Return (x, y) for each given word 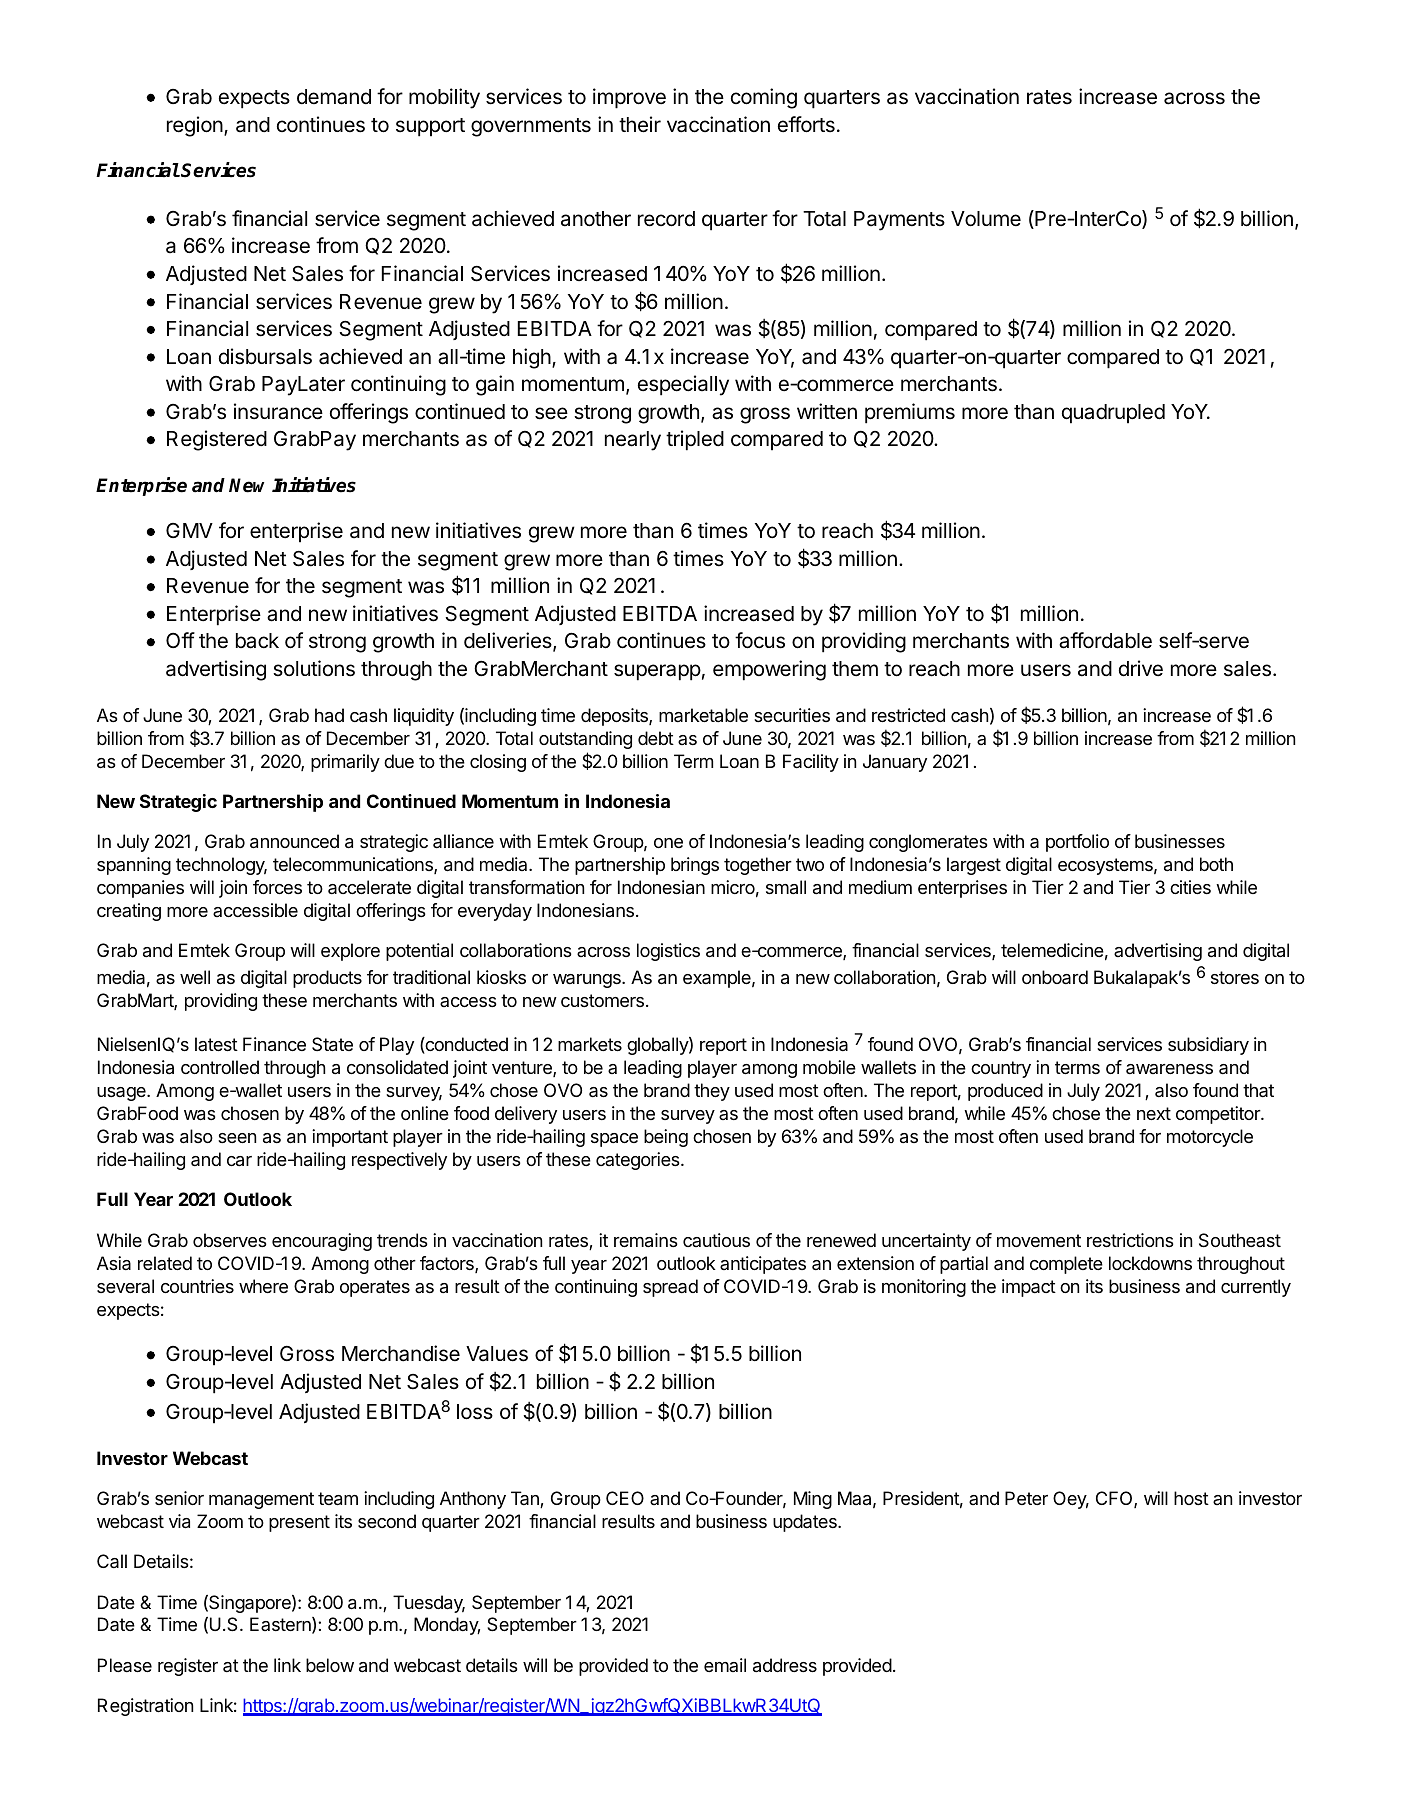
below (330, 1665)
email (725, 1665)
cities (1190, 887)
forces (277, 887)
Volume (986, 219)
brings (695, 866)
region (196, 126)
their (640, 124)
